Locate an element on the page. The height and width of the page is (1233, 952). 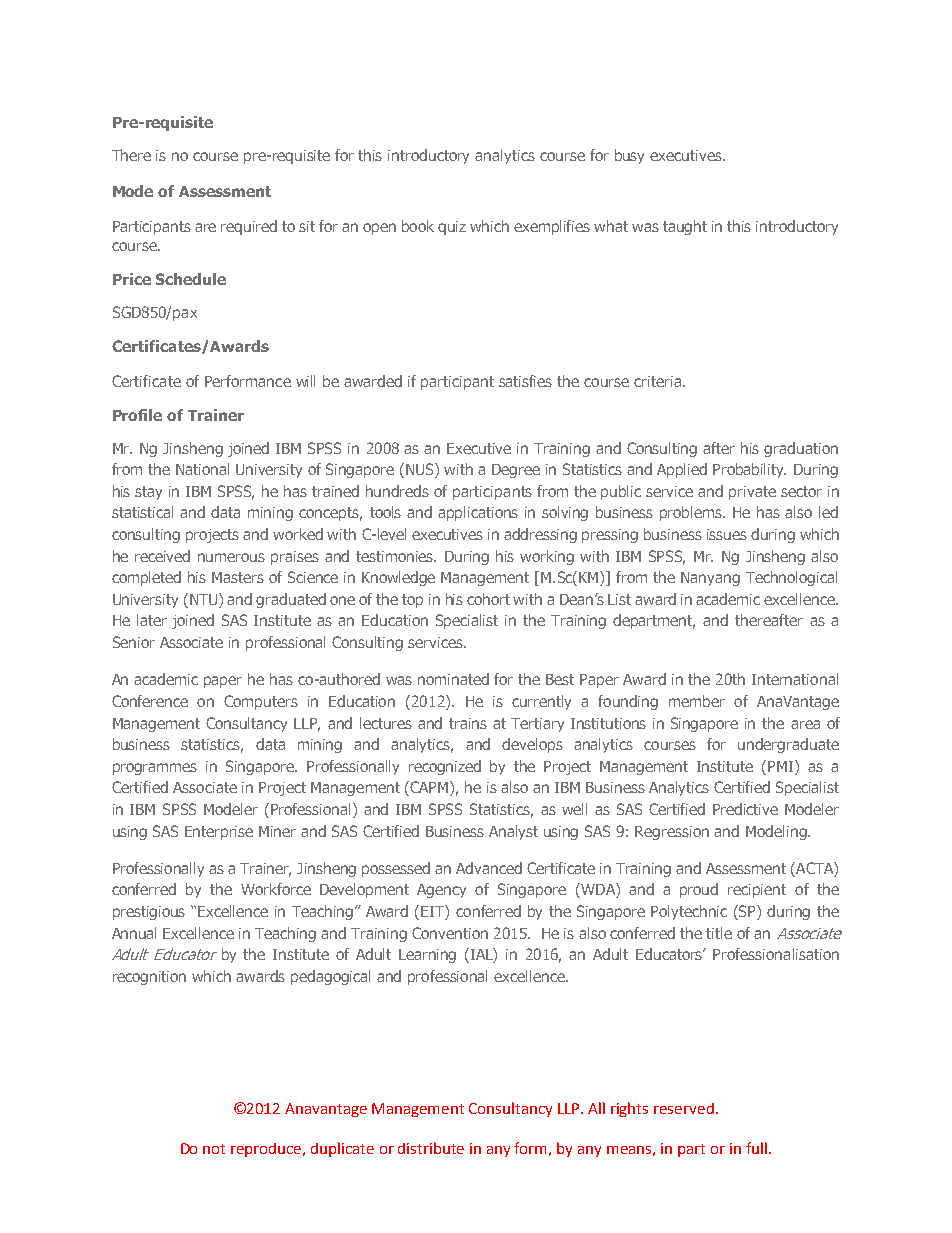
proud is located at coordinates (699, 890).
